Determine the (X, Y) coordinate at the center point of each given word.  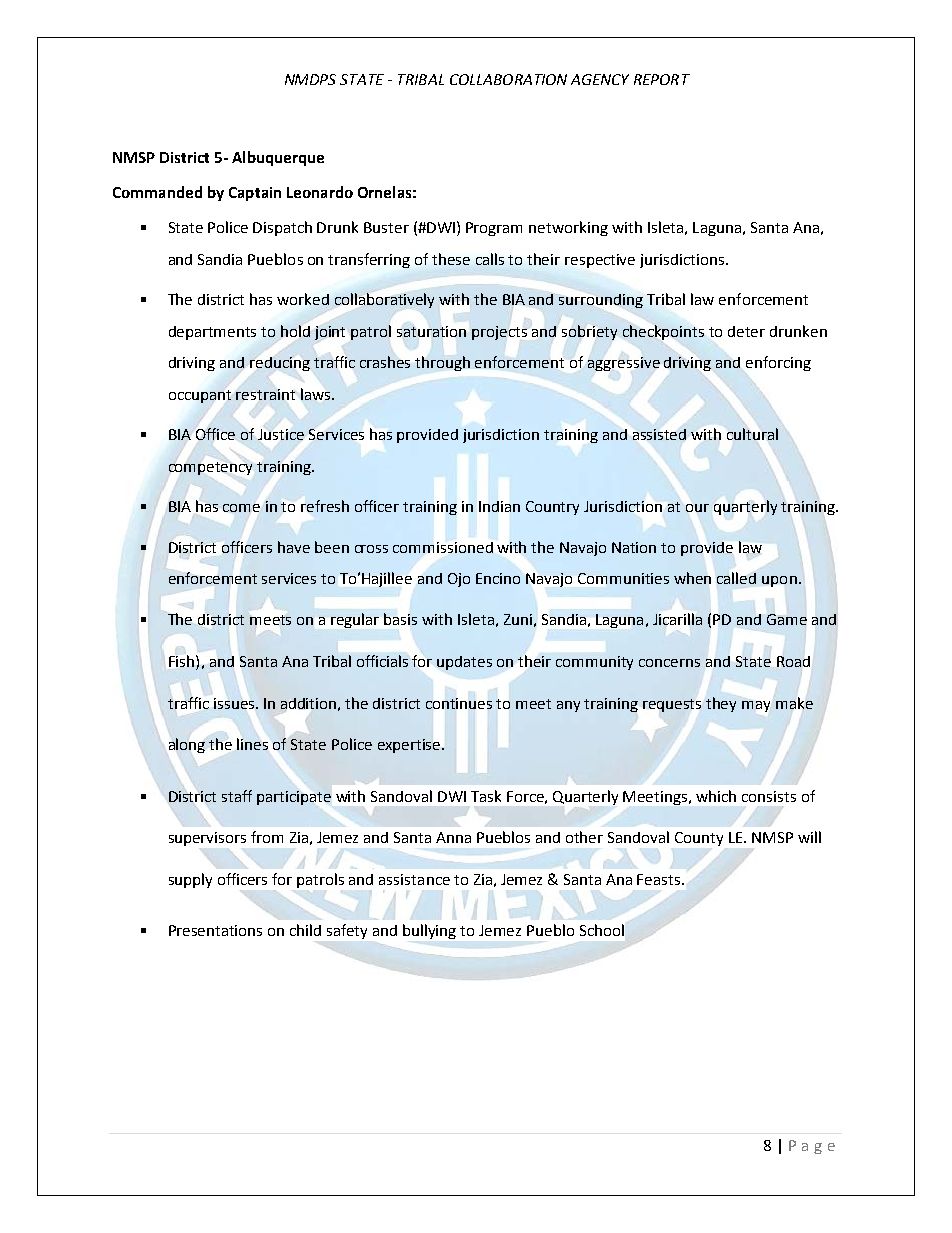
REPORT (662, 79)
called (736, 578)
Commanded (157, 192)
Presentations (215, 930)
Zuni (518, 619)
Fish (183, 661)
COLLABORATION (508, 79)
